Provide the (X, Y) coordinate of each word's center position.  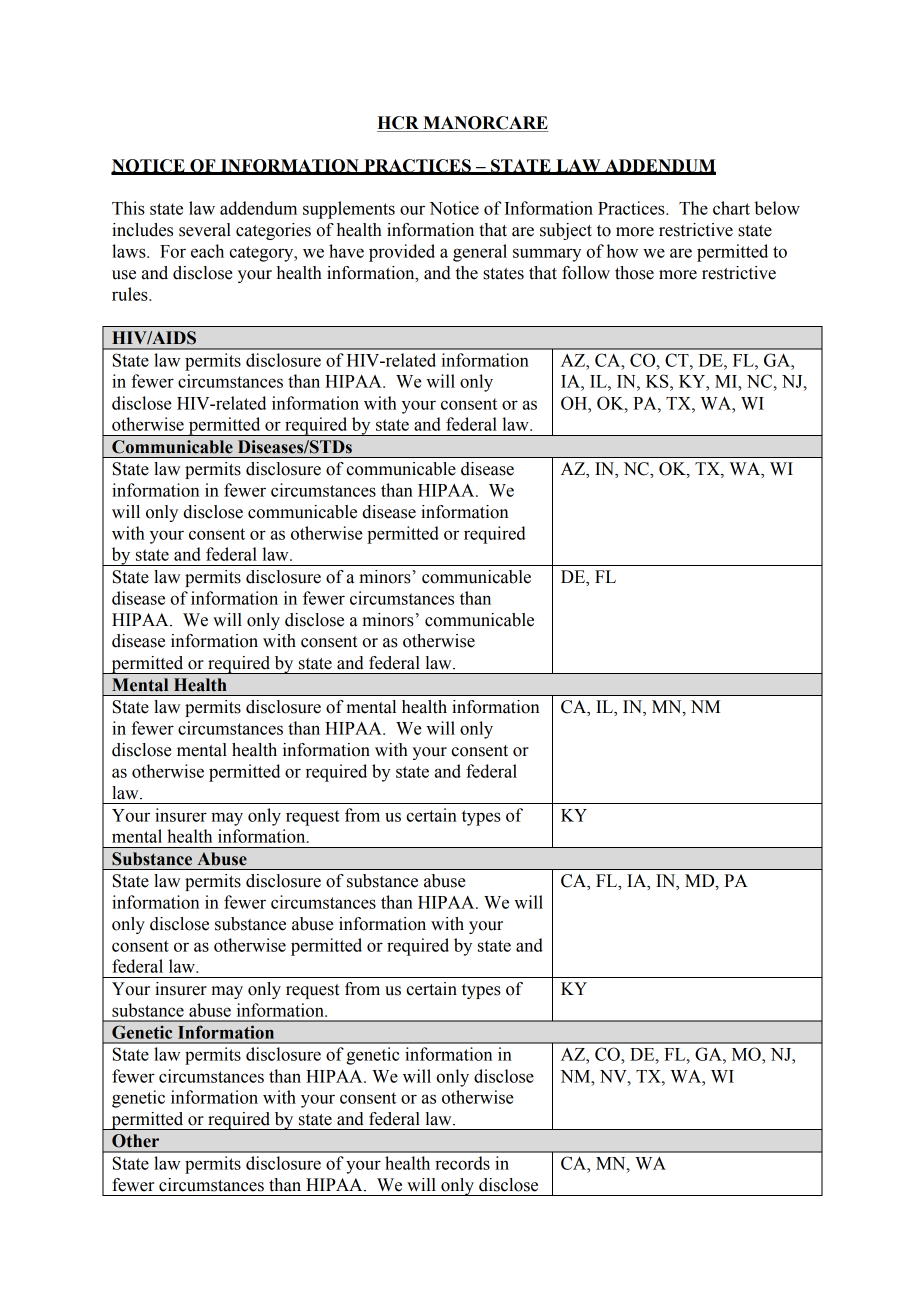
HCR (399, 124)
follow (586, 273)
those (634, 273)
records (462, 1163)
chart (731, 208)
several (205, 230)
